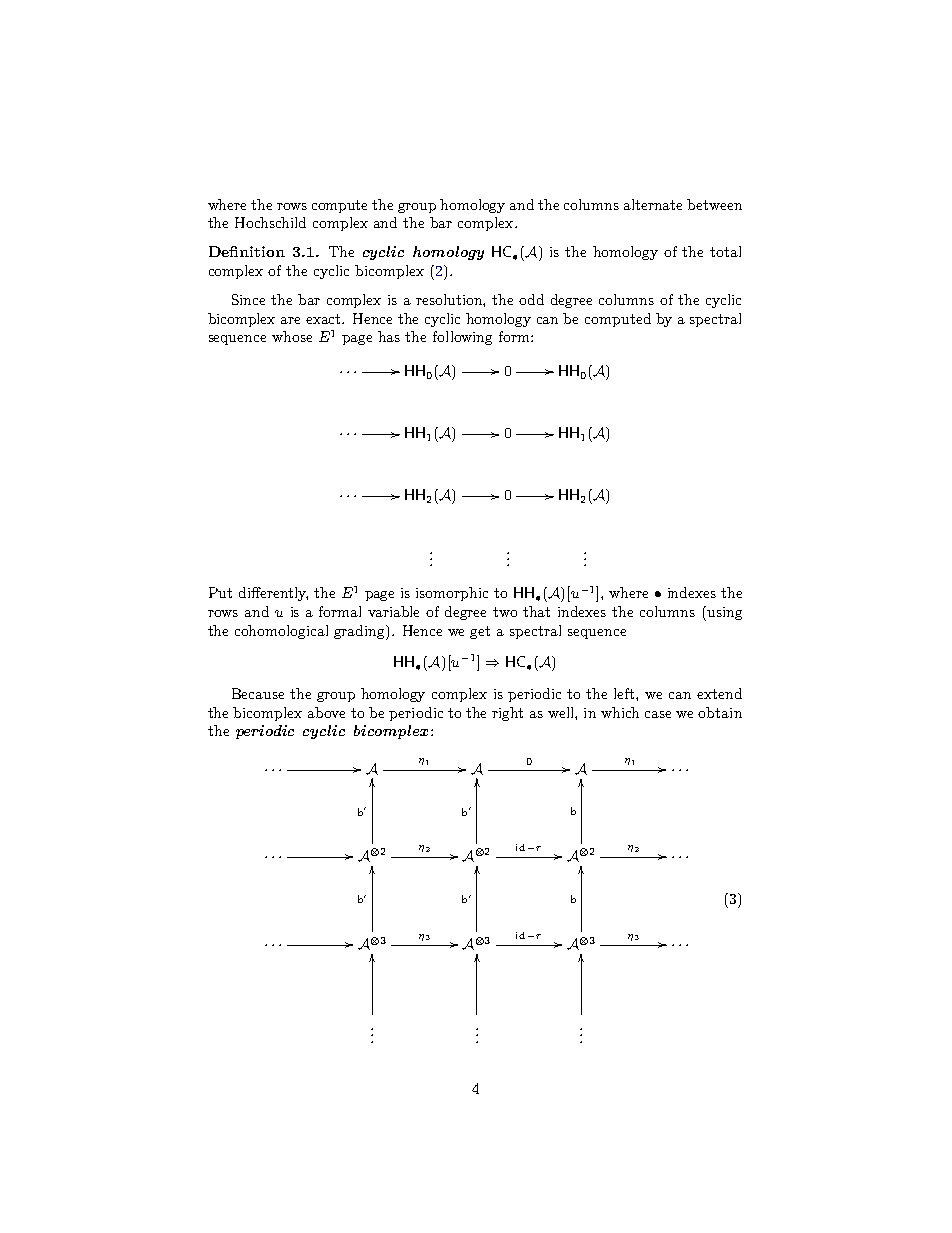 This screenshot has height=1233, width=952. What do you see at coordinates (273, 594) in the screenshot?
I see `differently` at bounding box center [273, 594].
